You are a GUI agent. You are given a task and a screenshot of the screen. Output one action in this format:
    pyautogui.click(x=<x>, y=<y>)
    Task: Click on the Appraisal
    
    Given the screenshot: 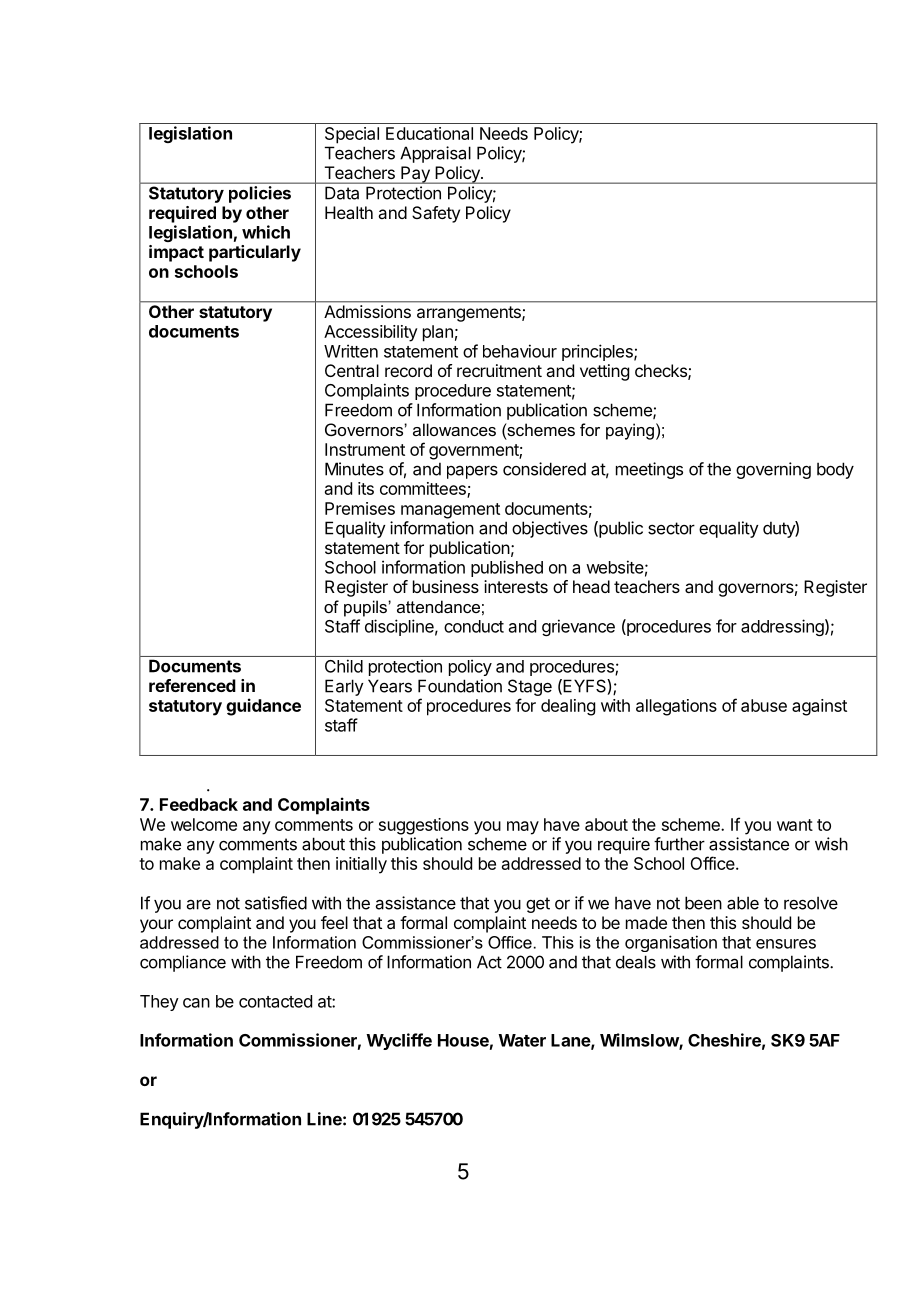 What is the action you would take?
    pyautogui.click(x=435, y=154)
